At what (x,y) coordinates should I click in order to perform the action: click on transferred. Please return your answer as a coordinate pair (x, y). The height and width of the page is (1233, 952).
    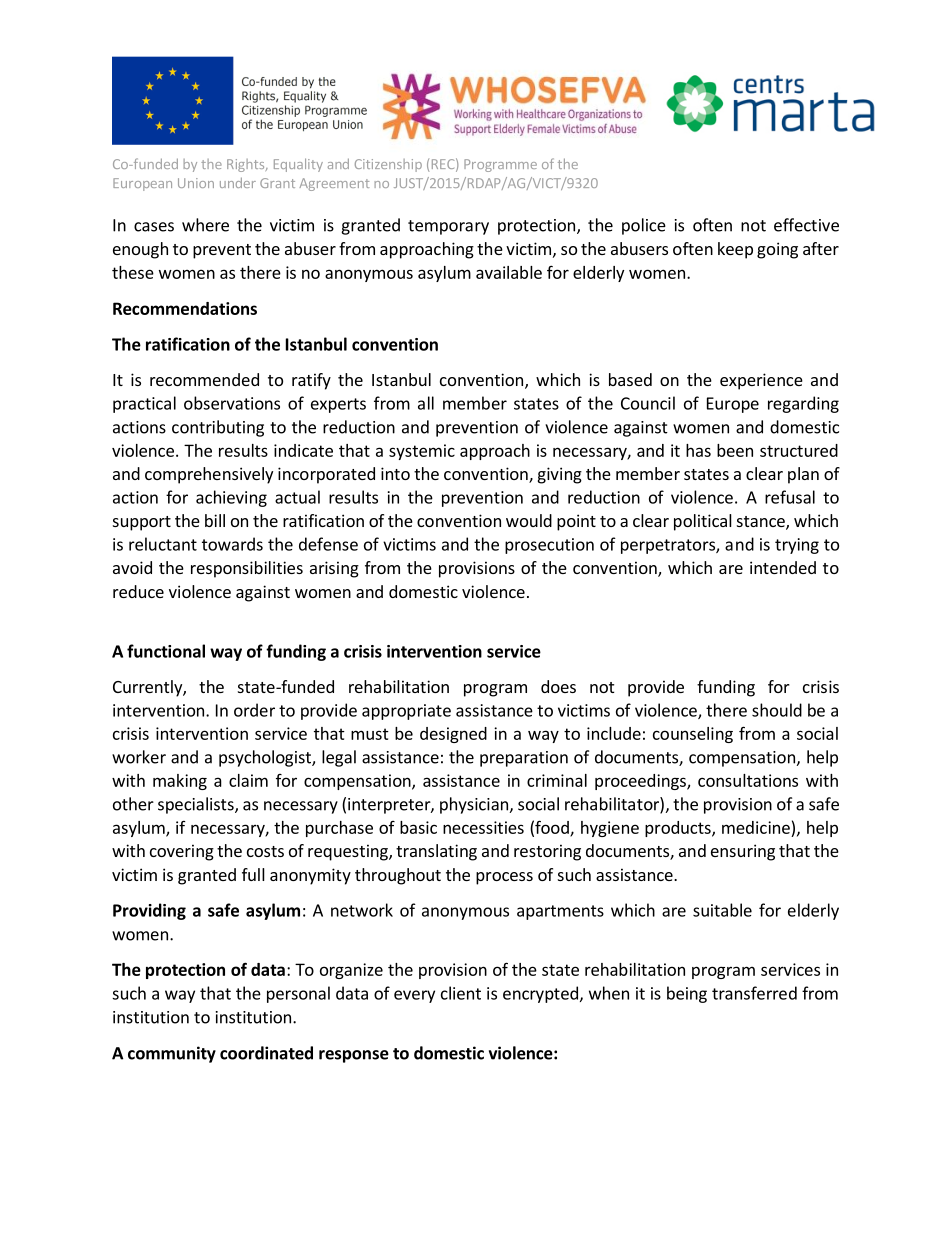
    Looking at the image, I should click on (754, 993).
